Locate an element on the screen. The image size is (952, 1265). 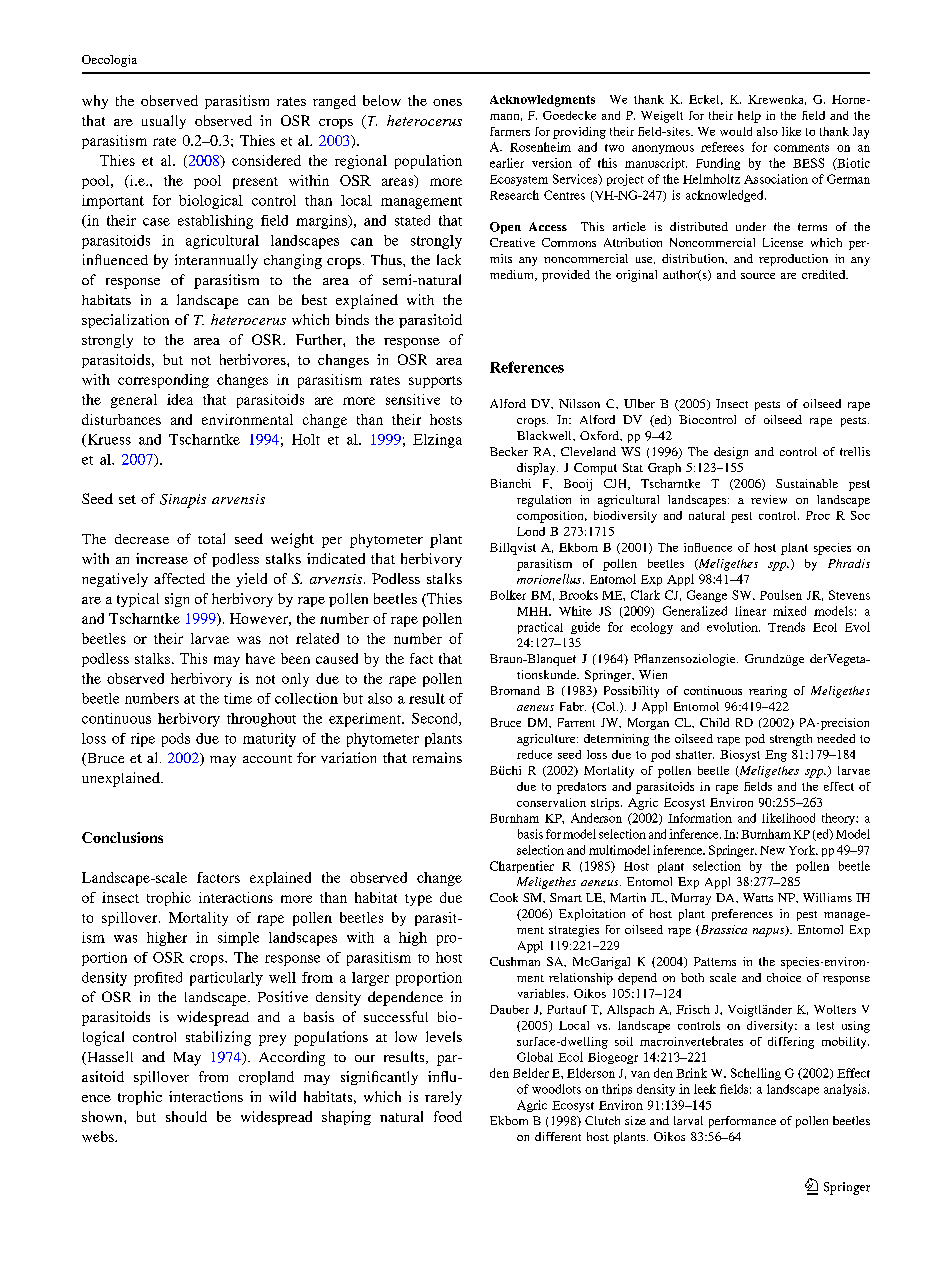
practical is located at coordinates (540, 628).
